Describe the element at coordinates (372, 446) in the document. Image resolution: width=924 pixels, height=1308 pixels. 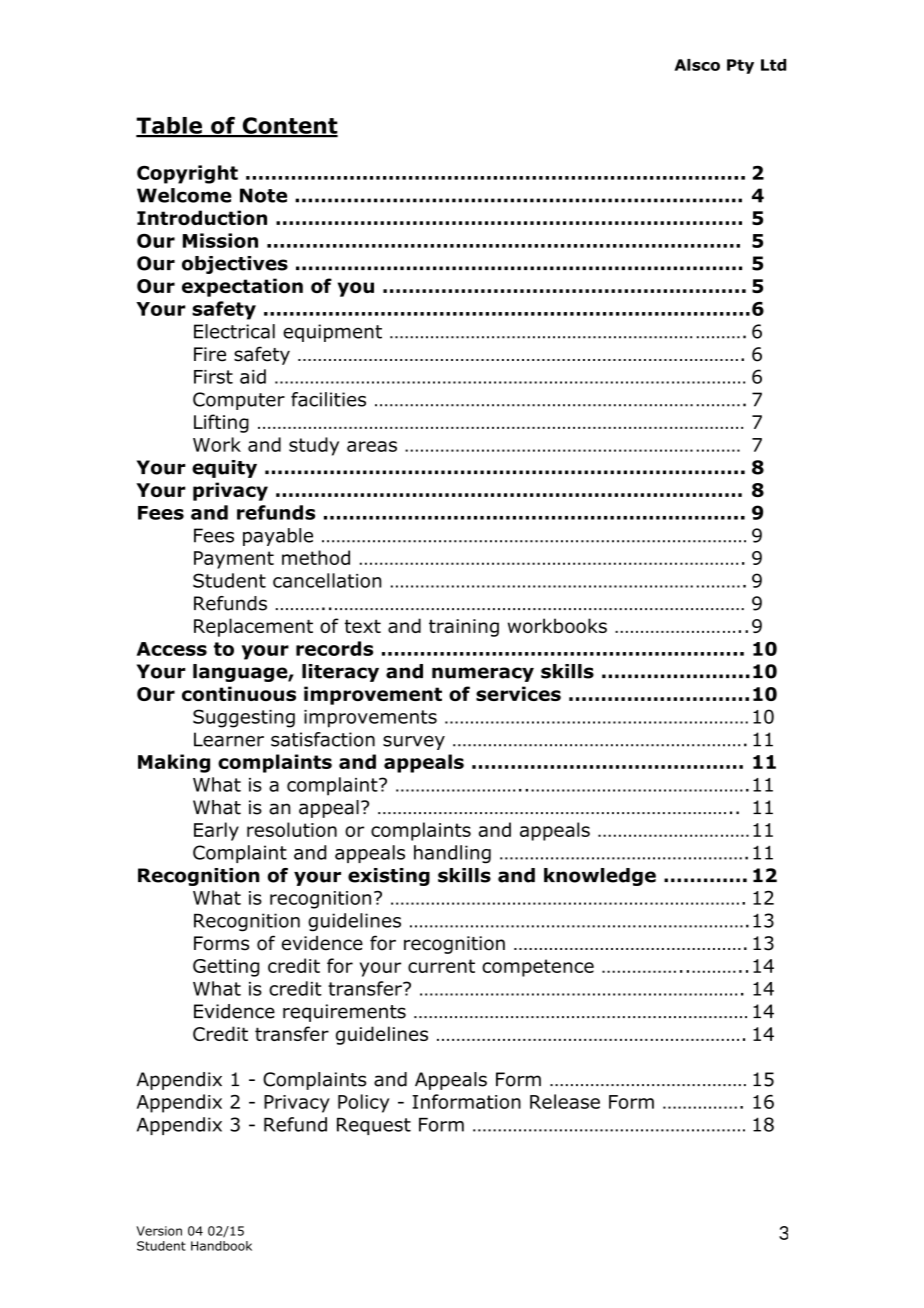
I see `areas` at that location.
